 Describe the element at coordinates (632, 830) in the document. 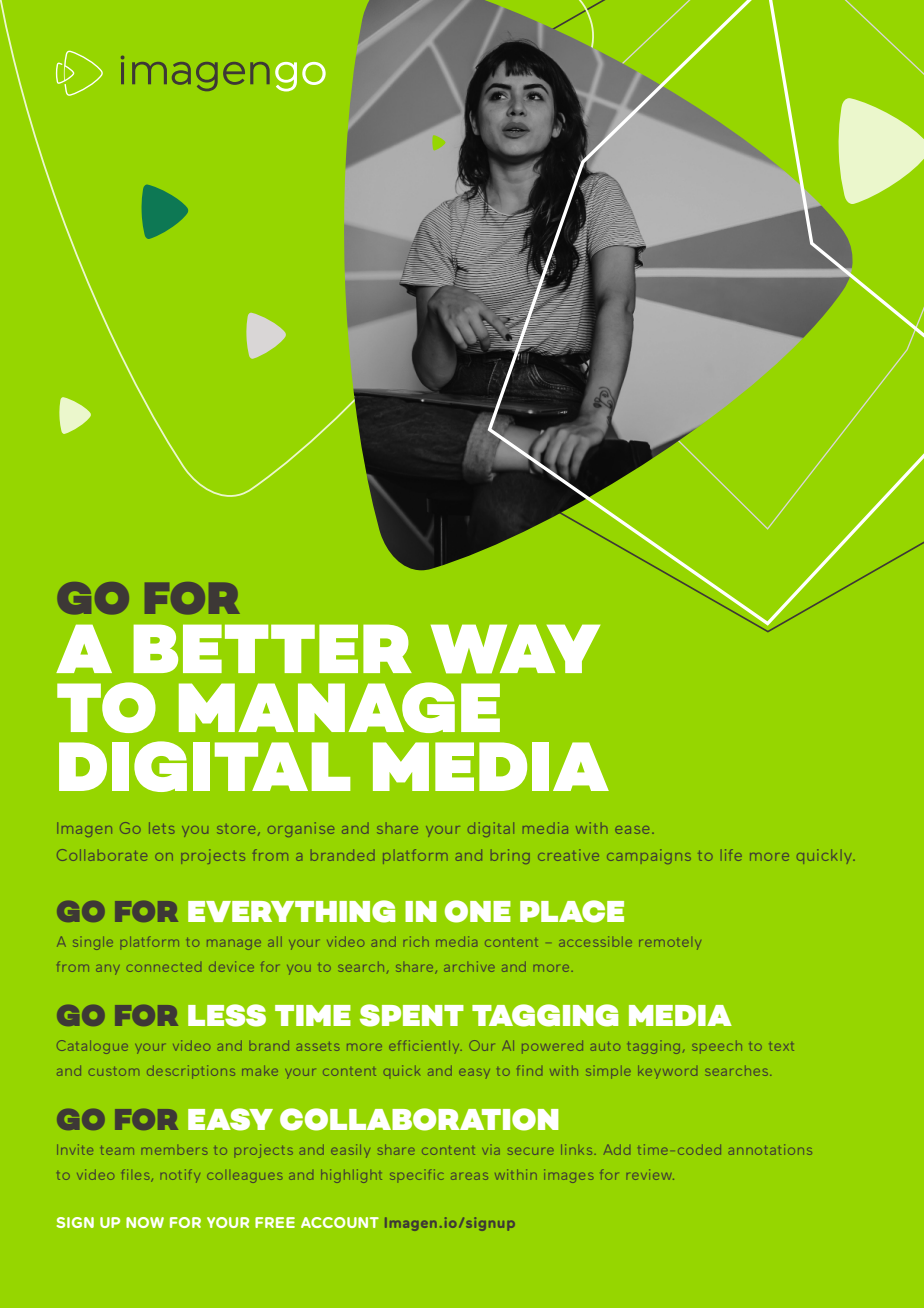

I see `ease` at that location.
